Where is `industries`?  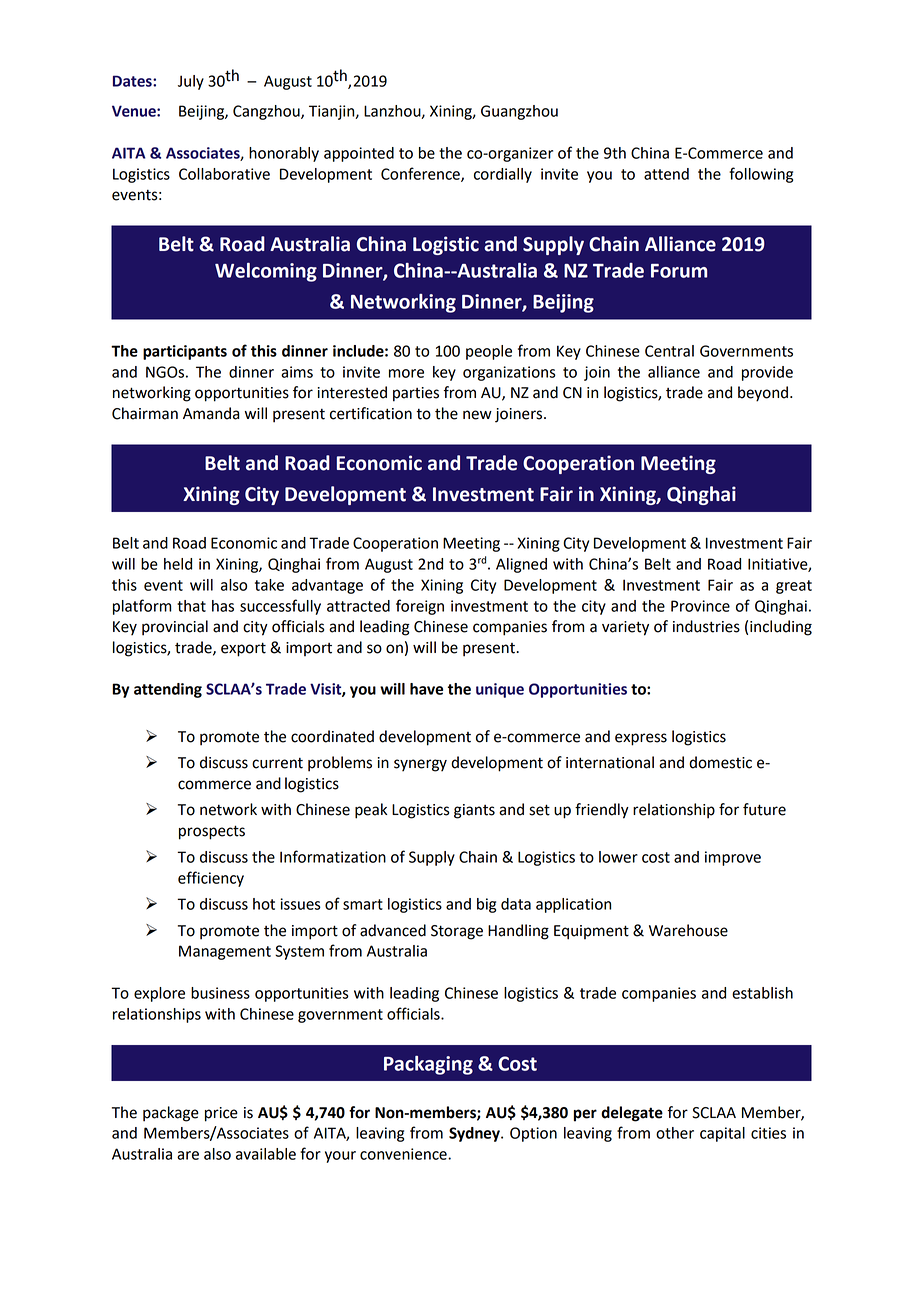 industries is located at coordinates (706, 626).
